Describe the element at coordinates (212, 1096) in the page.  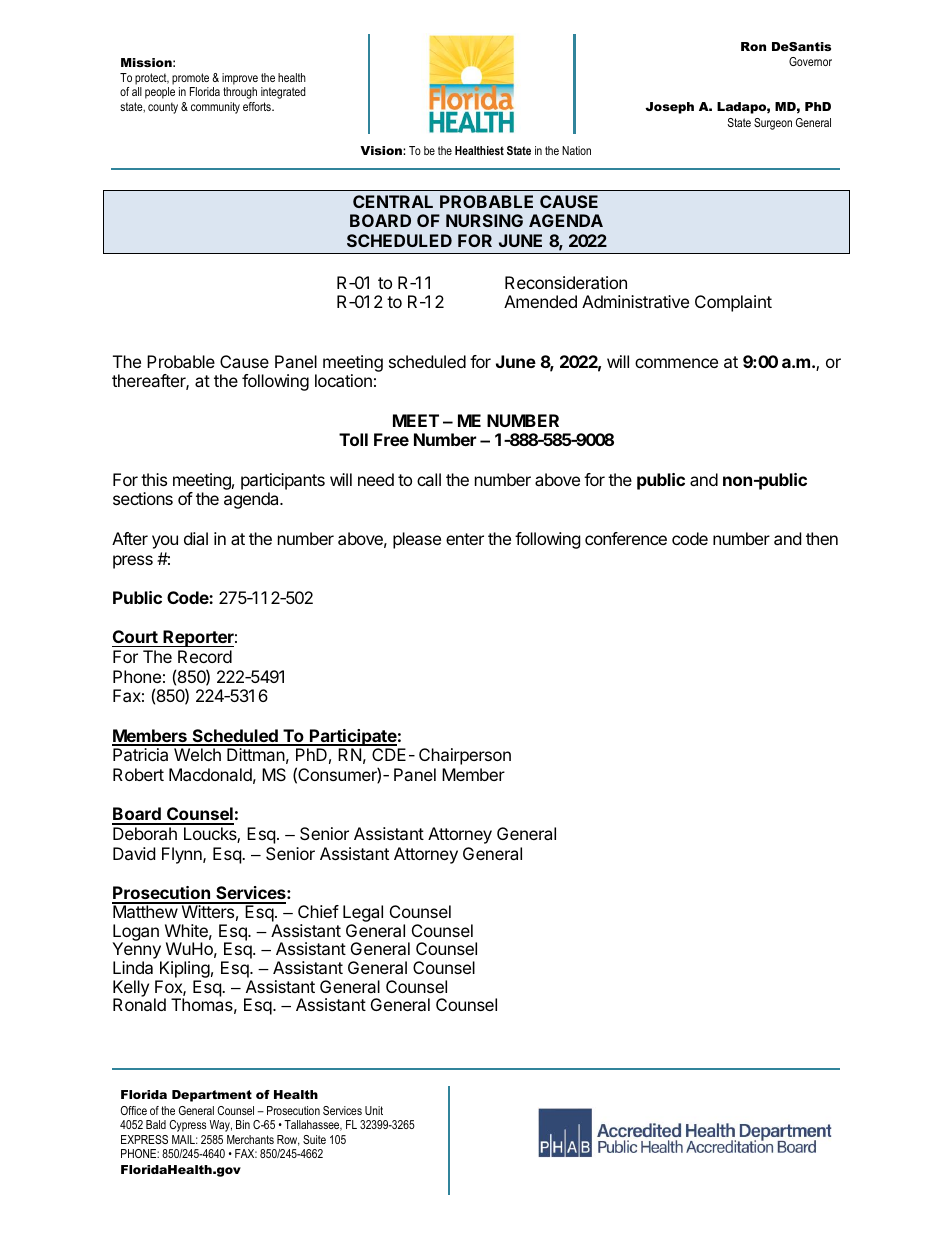
I see `Department` at that location.
